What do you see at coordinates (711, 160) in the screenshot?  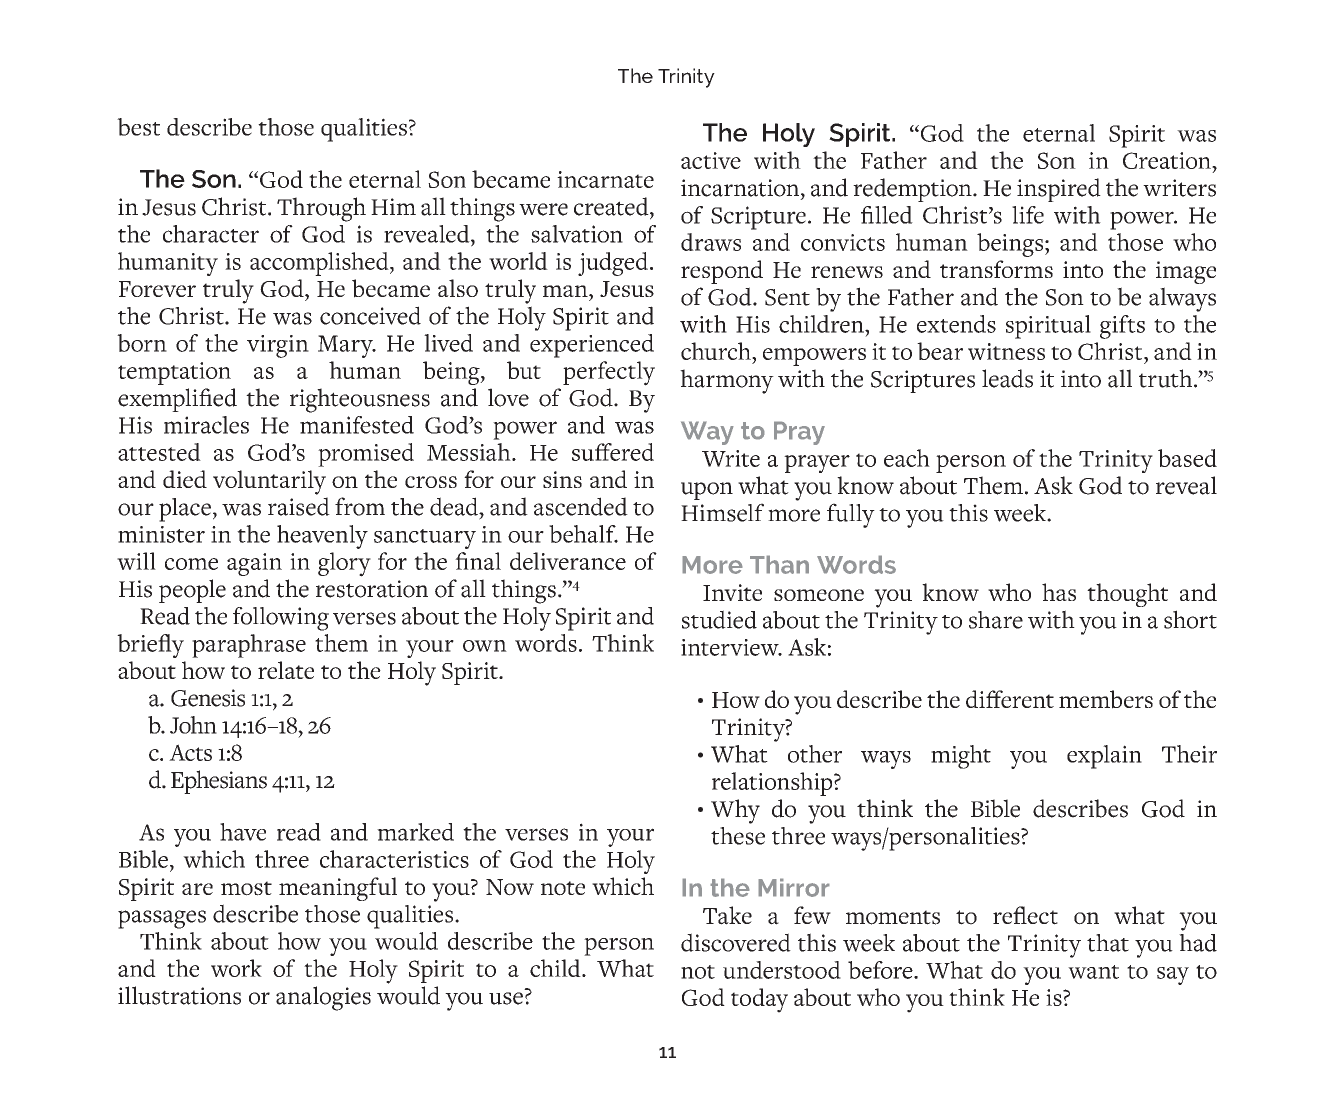 I see `active` at bounding box center [711, 160].
